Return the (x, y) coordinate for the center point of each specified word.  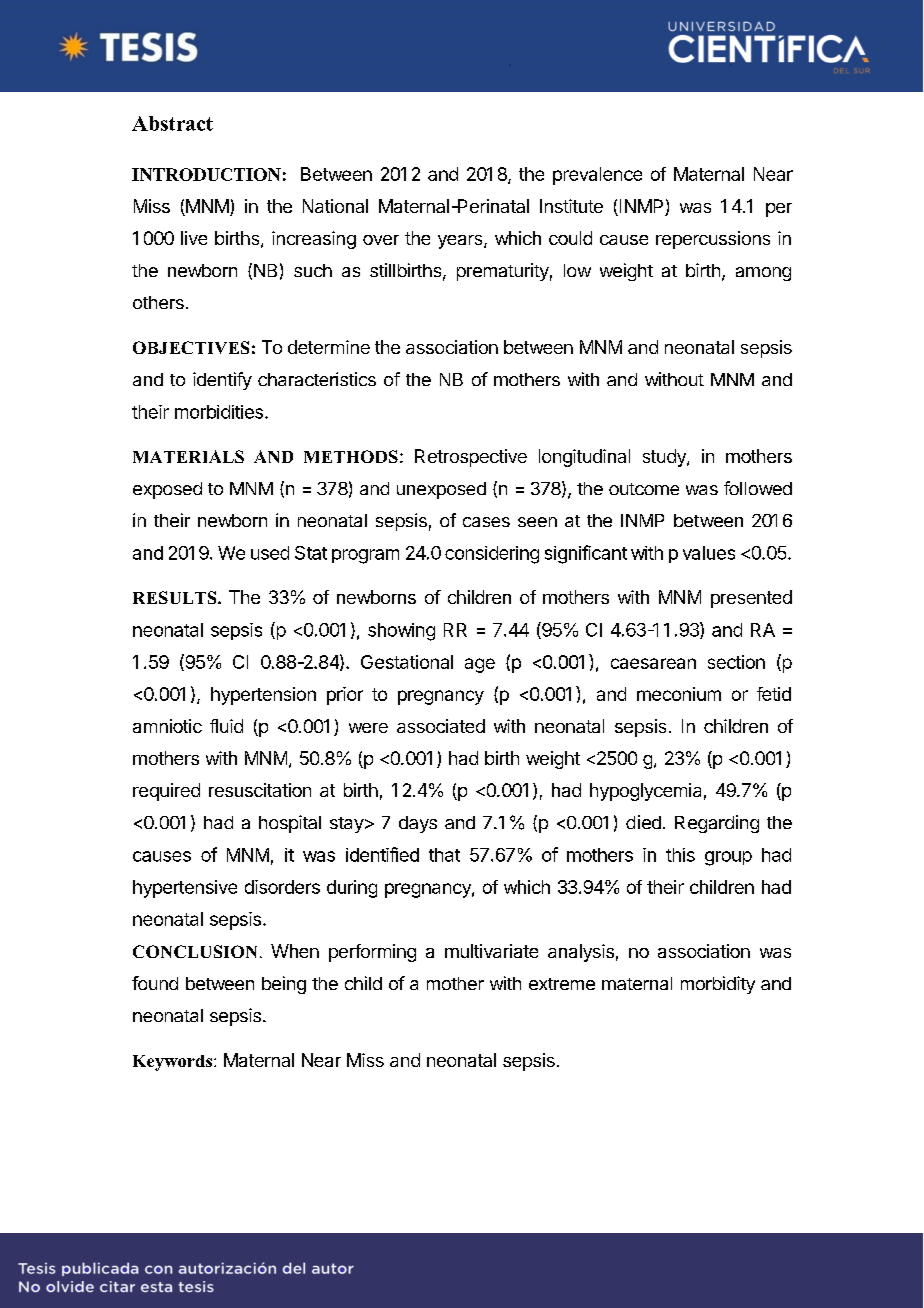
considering (492, 555)
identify (222, 381)
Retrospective (471, 458)
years (461, 242)
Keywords (174, 1063)
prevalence (597, 176)
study (665, 458)
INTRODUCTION (206, 174)
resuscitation (260, 790)
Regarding (717, 824)
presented (751, 599)
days (418, 824)
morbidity (718, 985)
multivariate (491, 951)
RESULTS (176, 597)
